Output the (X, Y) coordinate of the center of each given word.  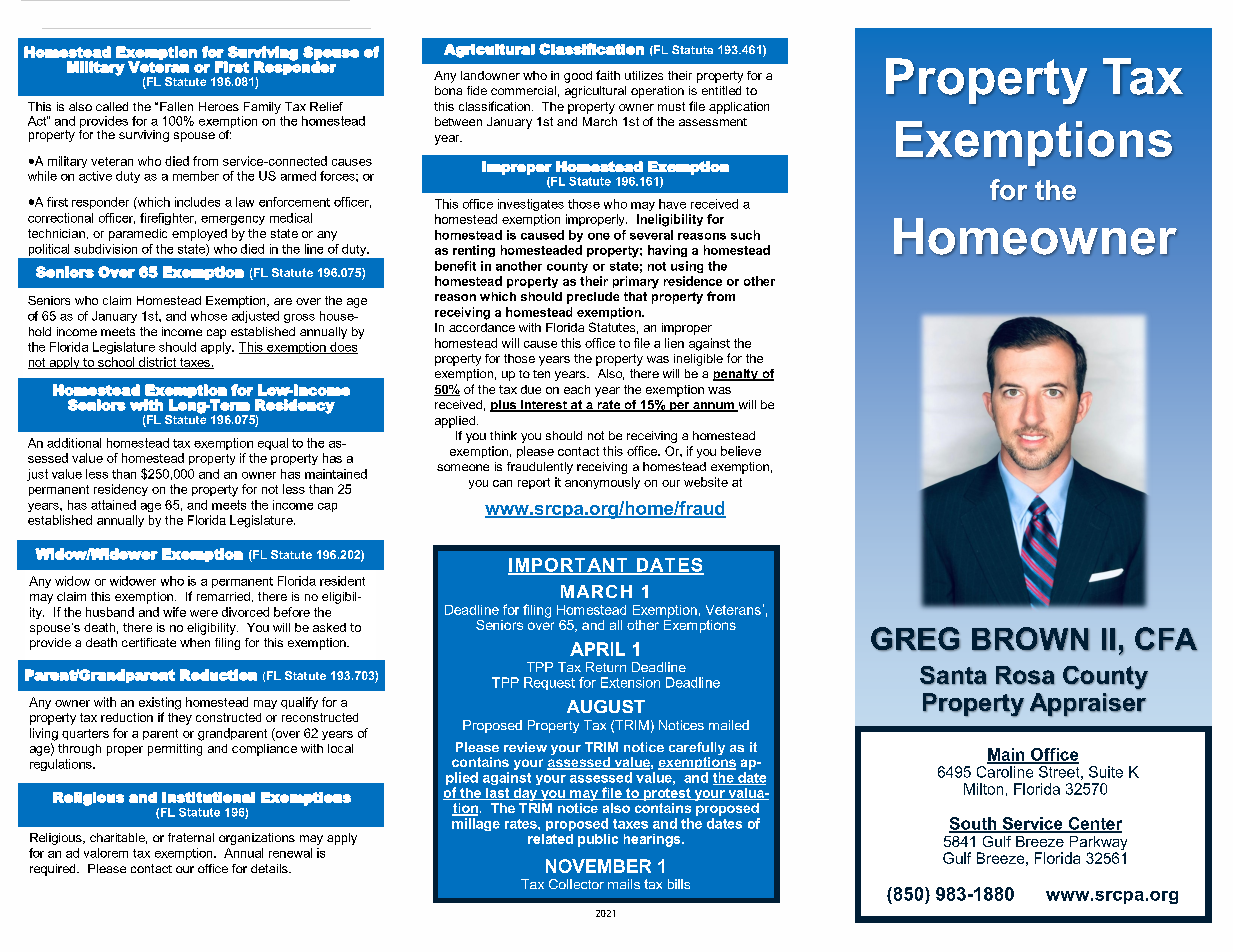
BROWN (1030, 639)
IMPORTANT (569, 566)
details (270, 868)
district (157, 363)
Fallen (176, 106)
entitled (721, 90)
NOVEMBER (598, 866)
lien (674, 343)
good (578, 77)
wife (174, 612)
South (974, 824)
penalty (736, 375)
